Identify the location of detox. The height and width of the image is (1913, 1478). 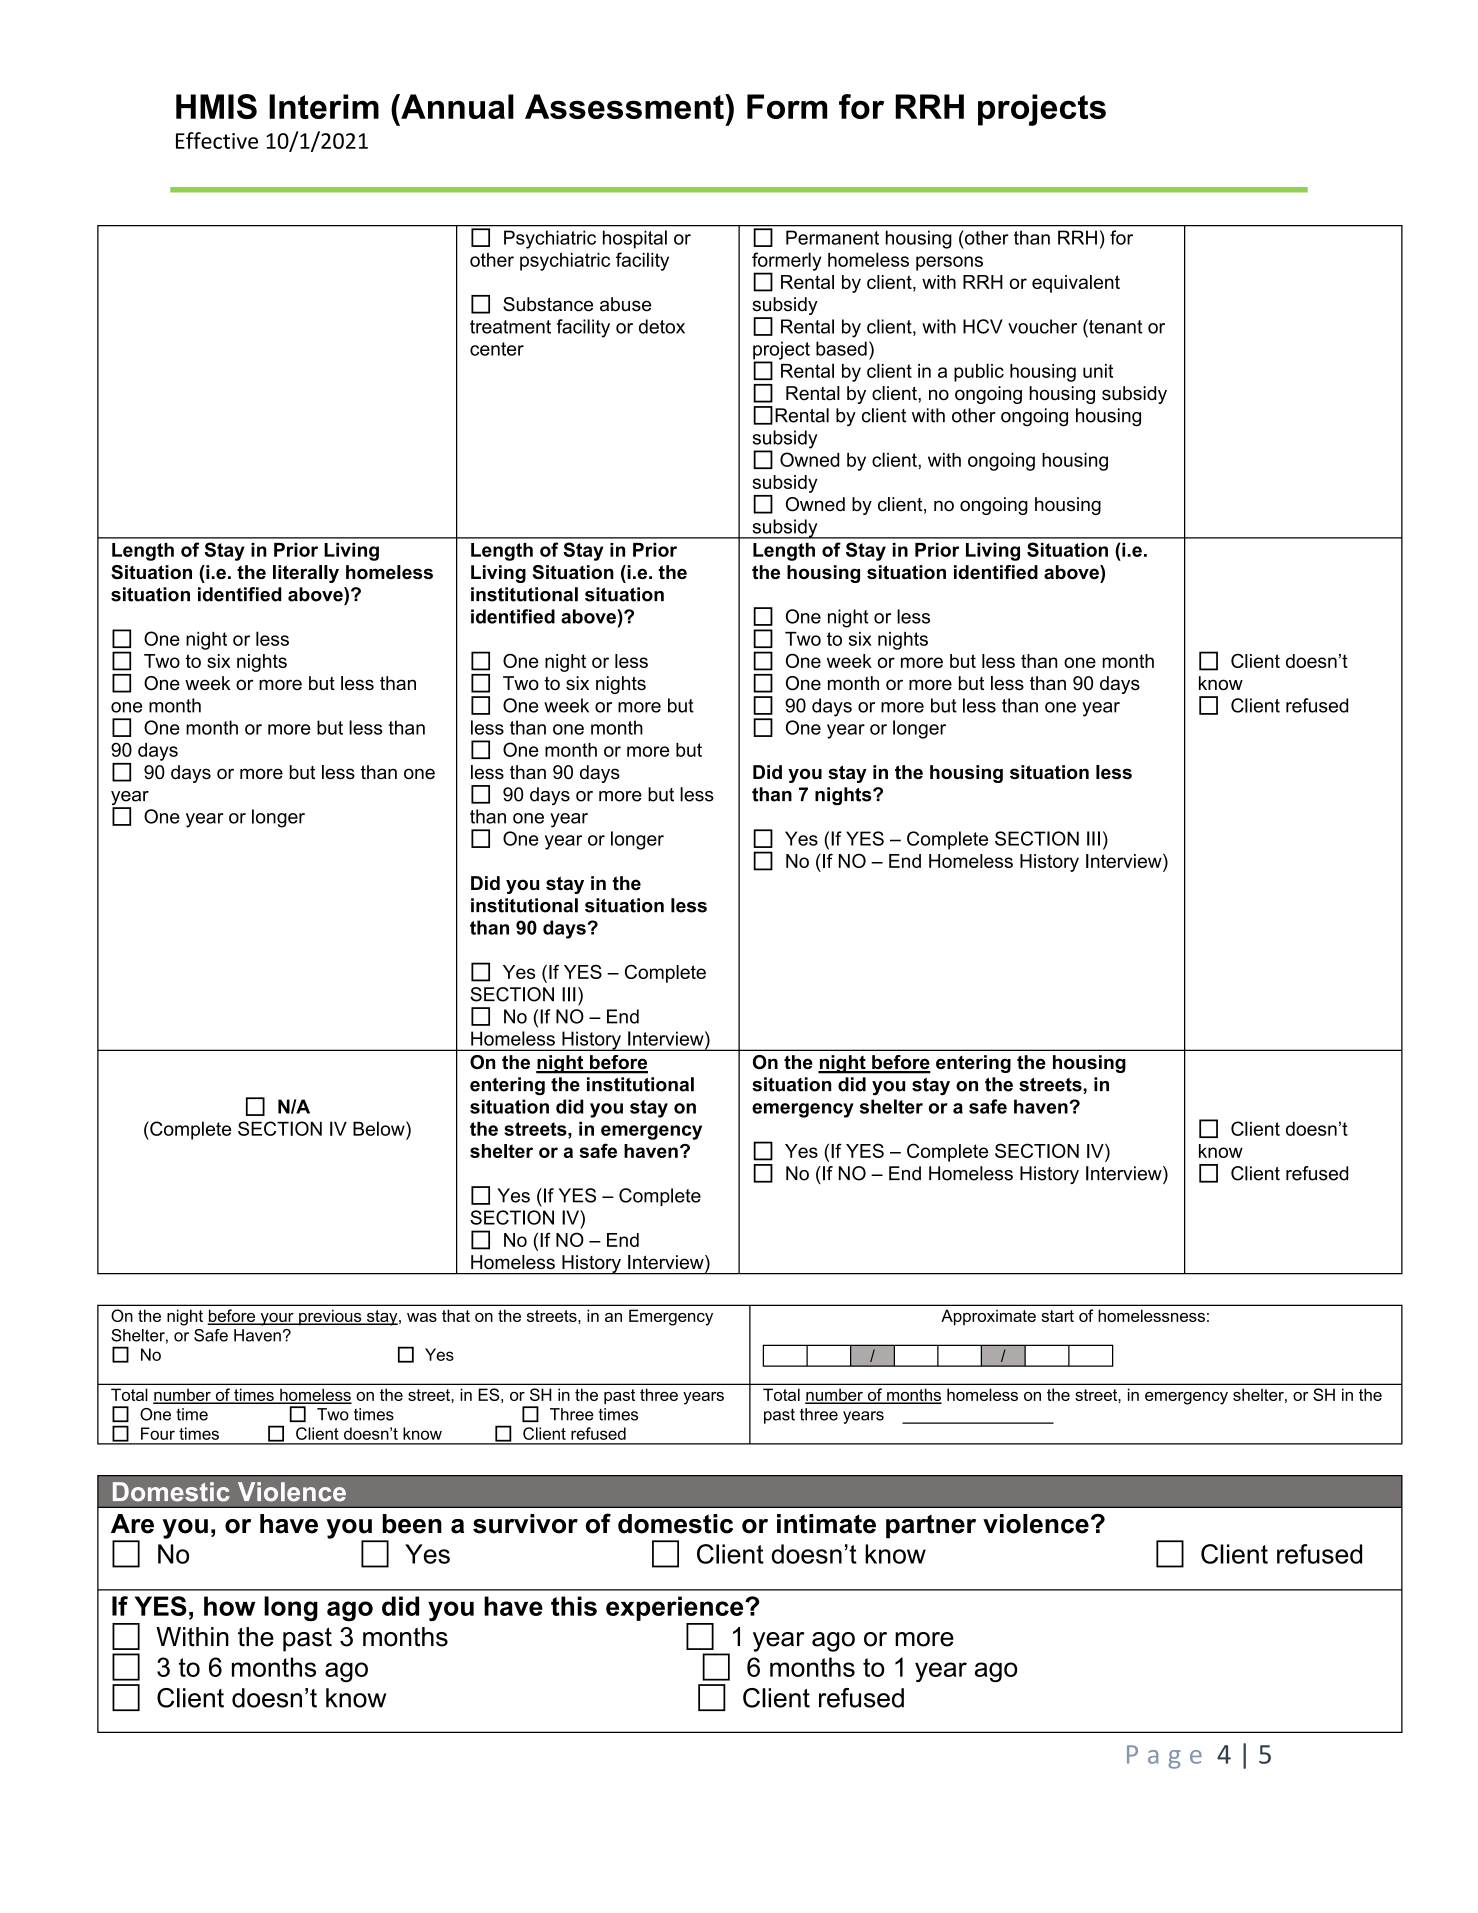
(662, 326).
